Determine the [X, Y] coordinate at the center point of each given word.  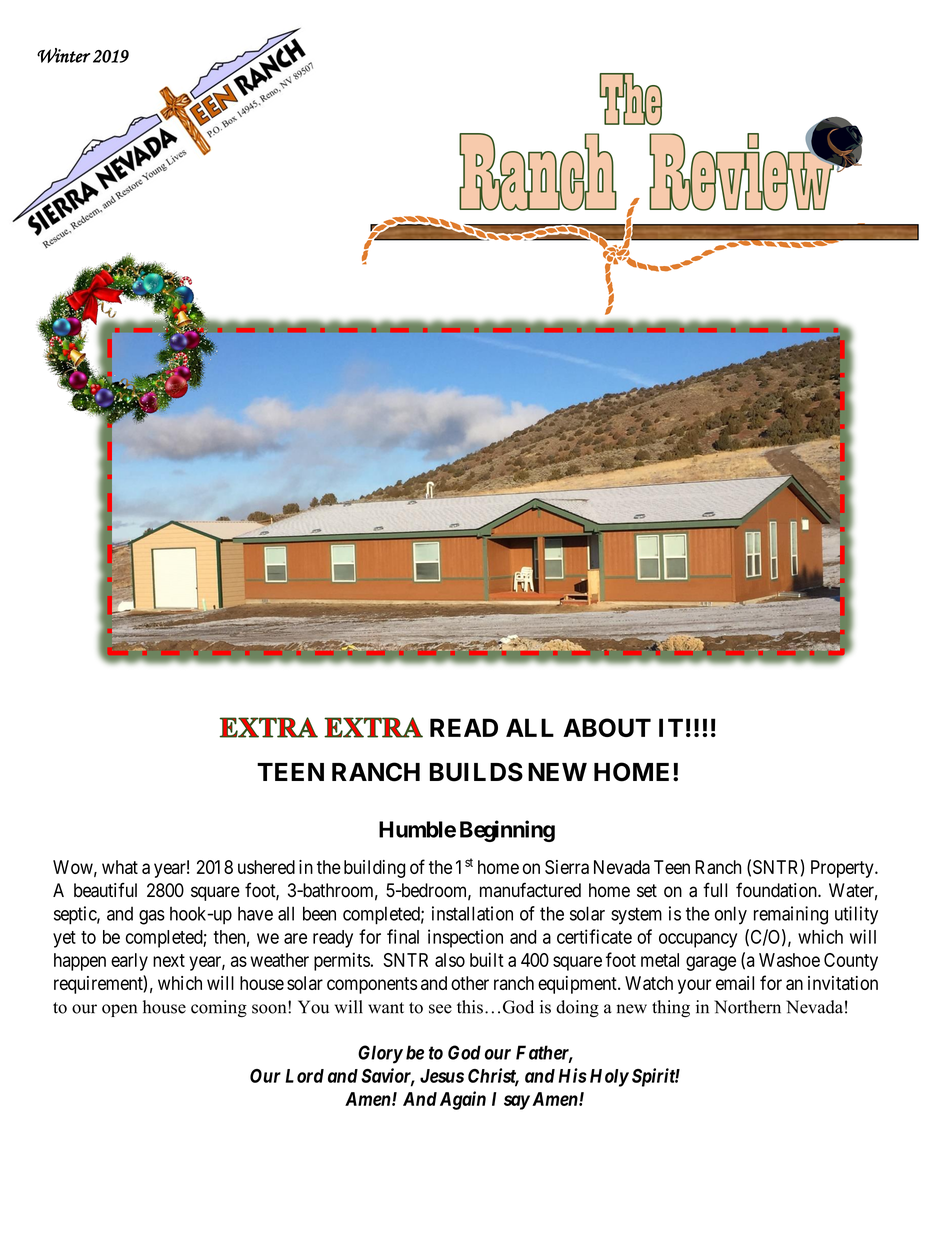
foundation [777, 890]
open [119, 1010]
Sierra [567, 867]
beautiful [105, 890]
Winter [64, 55]
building [374, 869]
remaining [791, 915]
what [120, 867]
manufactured [530, 890]
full [715, 889]
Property [843, 869]
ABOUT [607, 727]
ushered [266, 867]
